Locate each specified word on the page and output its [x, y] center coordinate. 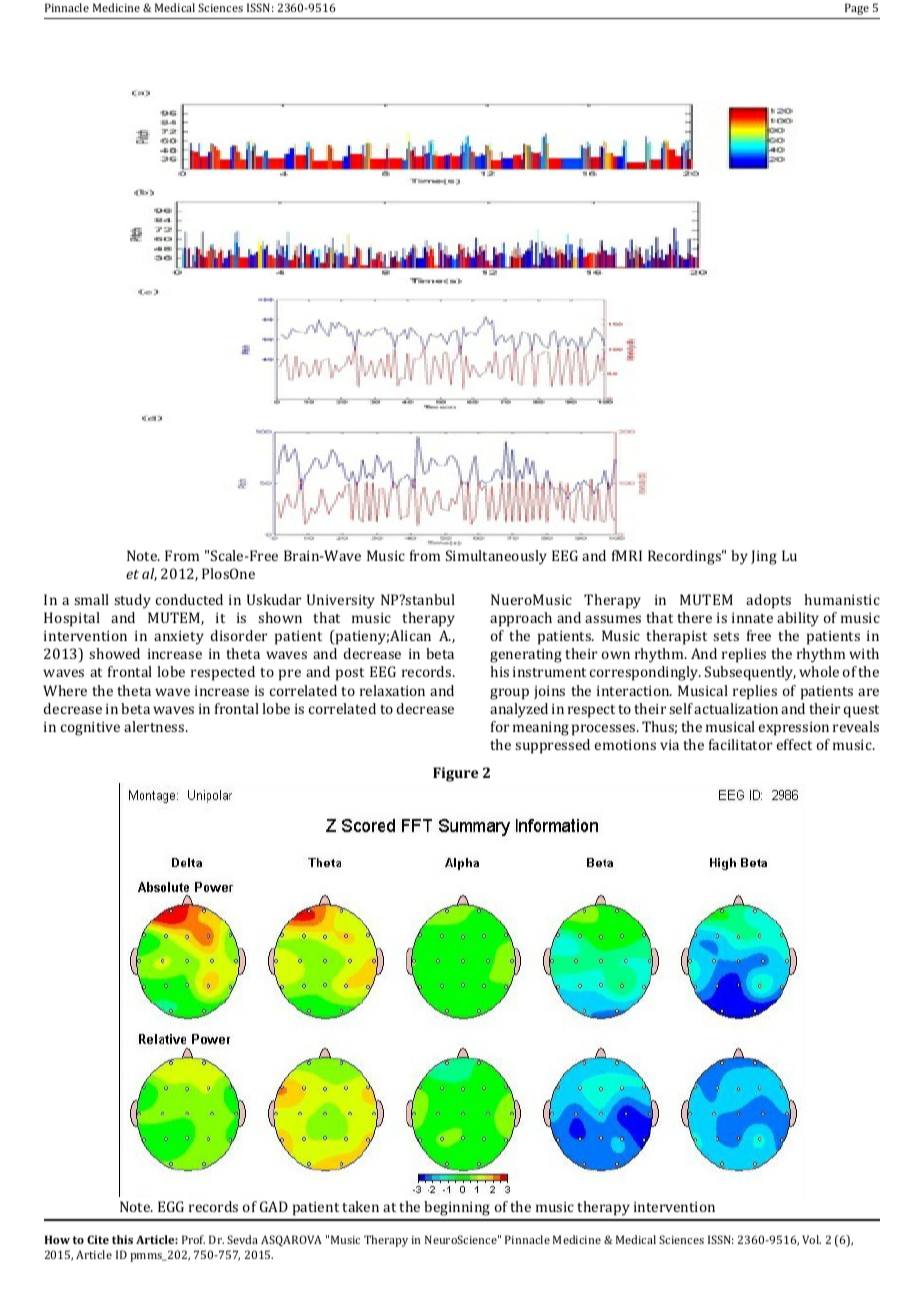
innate [752, 617]
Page [857, 9]
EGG [171, 1206]
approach [521, 619]
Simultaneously [496, 557]
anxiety [179, 637]
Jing [764, 557]
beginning [457, 1208]
